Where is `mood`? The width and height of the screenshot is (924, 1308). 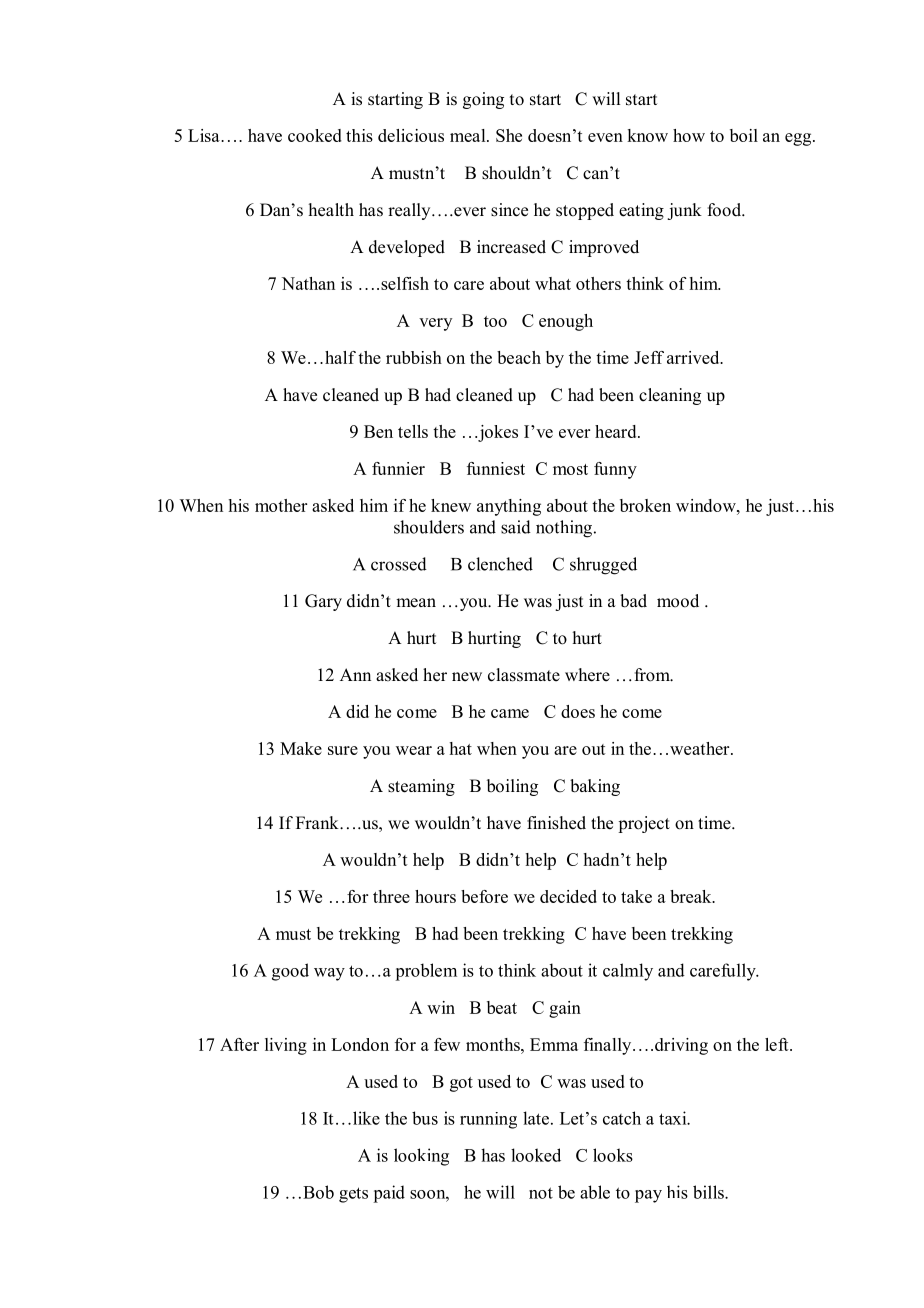
mood is located at coordinates (678, 601).
